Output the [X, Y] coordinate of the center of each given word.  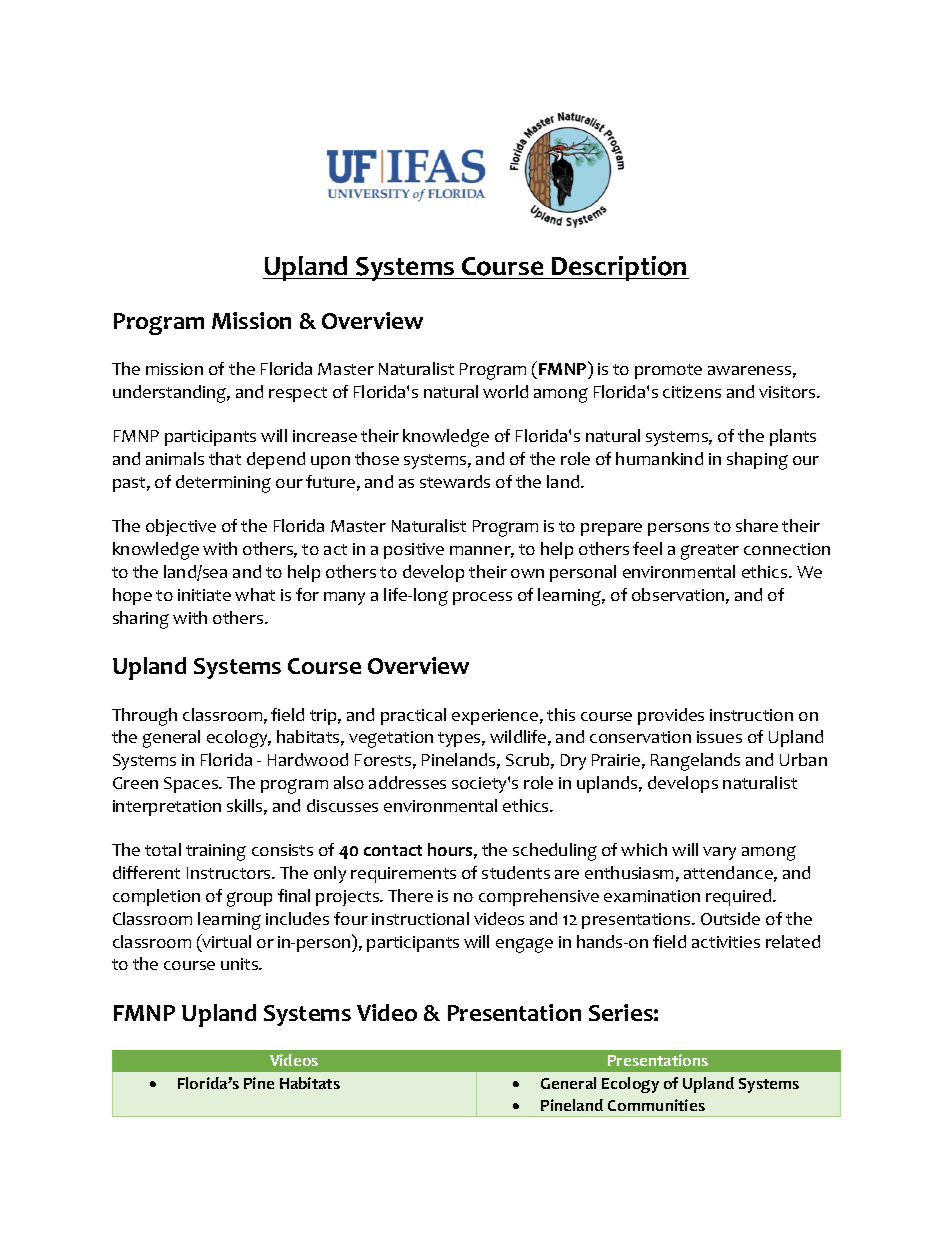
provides [671, 716]
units [241, 964]
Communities [656, 1105]
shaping [757, 461]
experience [495, 717]
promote [668, 371]
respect [298, 394]
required [740, 897]
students [516, 872]
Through [144, 717]
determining [223, 484]
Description [619, 268]
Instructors [230, 873]
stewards [455, 481]
